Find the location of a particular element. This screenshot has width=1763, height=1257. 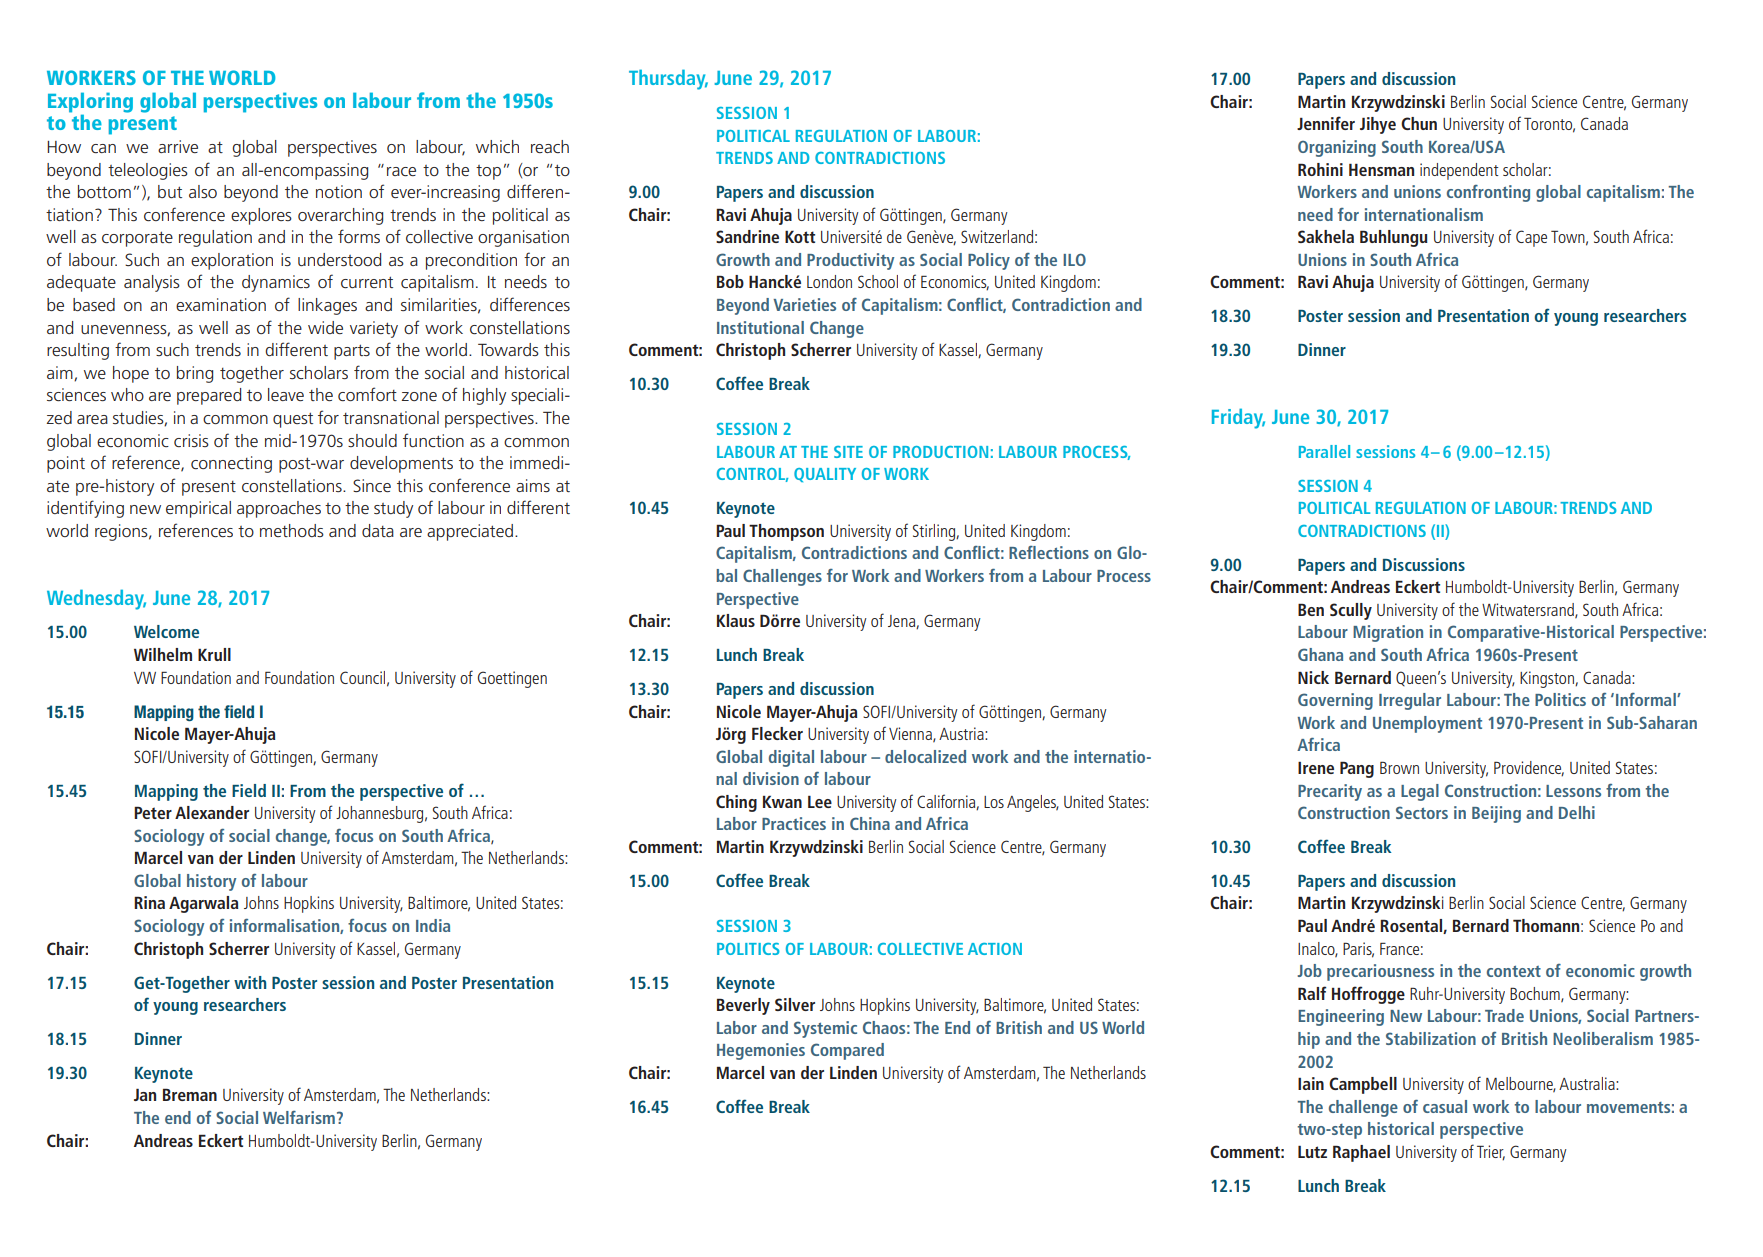

Chun is located at coordinates (1419, 123).
